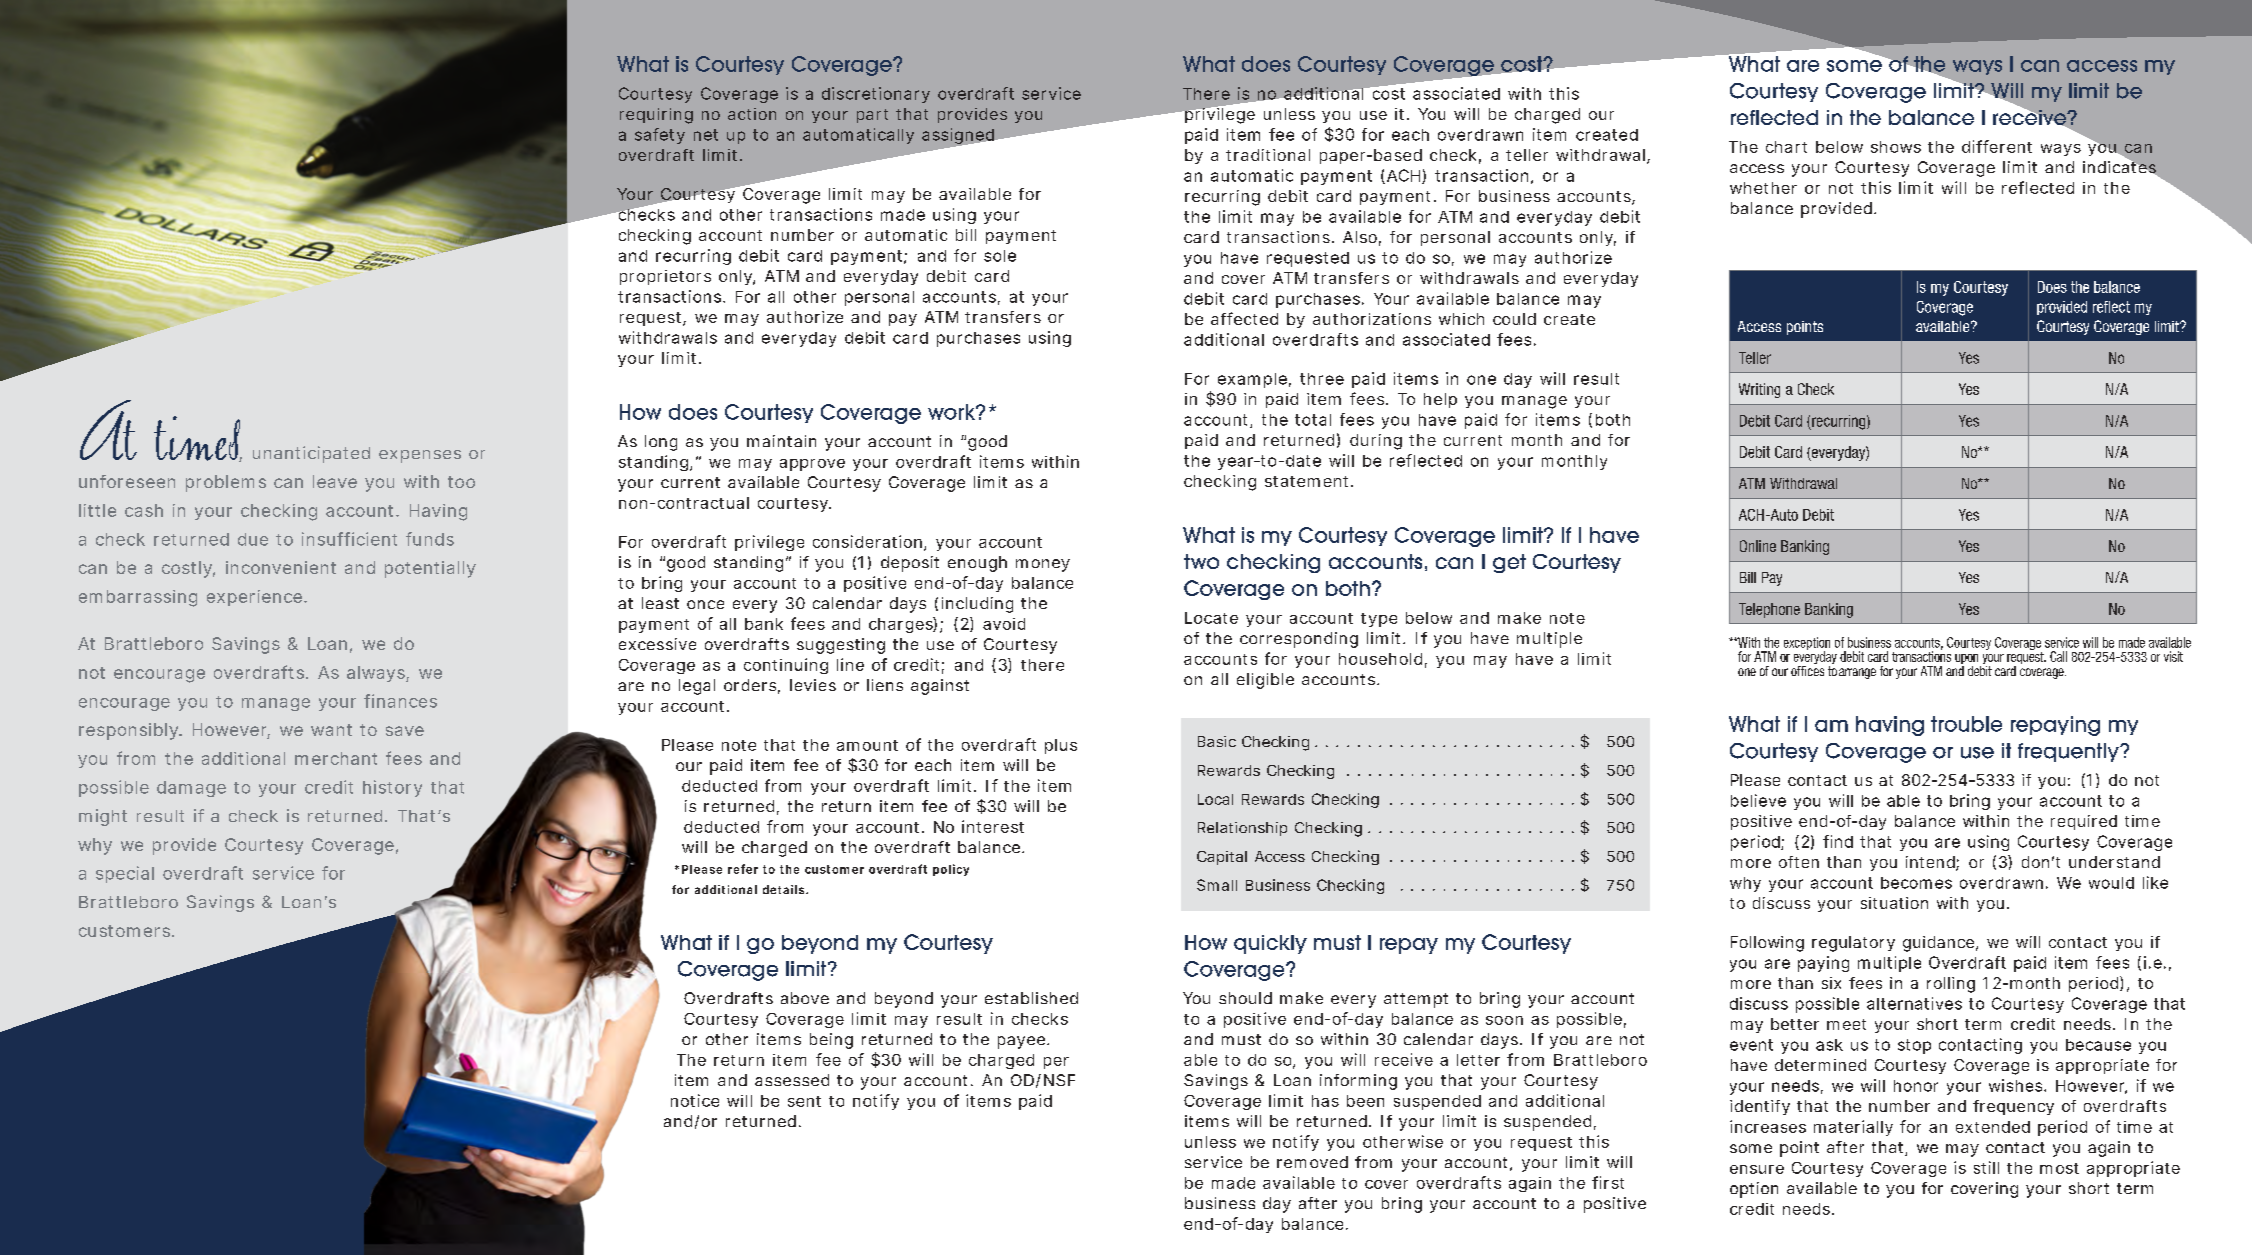 This screenshot has height=1255, width=2252. What do you see at coordinates (1968, 660) in the screenshot?
I see `upon` at bounding box center [1968, 660].
